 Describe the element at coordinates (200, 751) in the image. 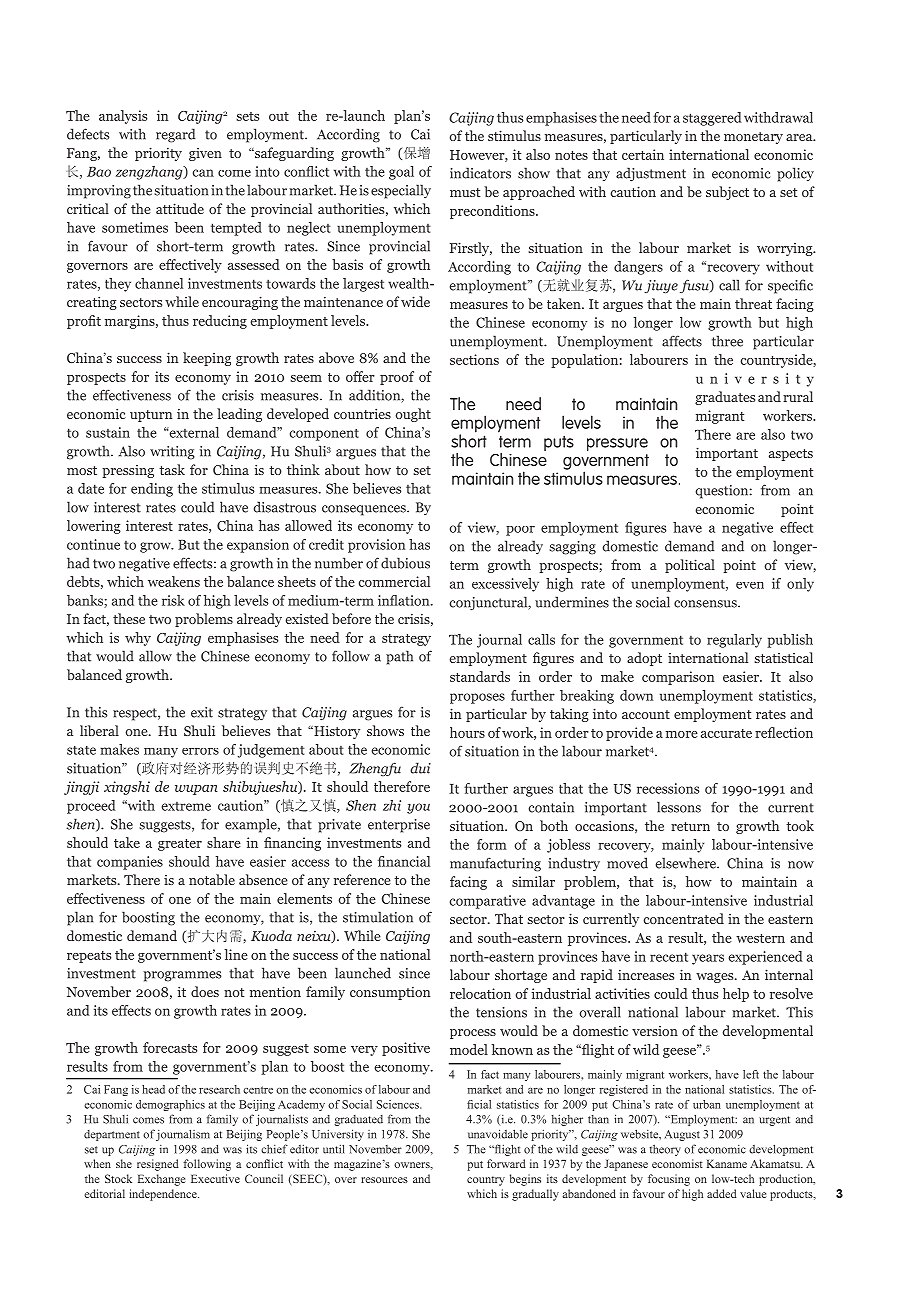

I see `errors` at that location.
